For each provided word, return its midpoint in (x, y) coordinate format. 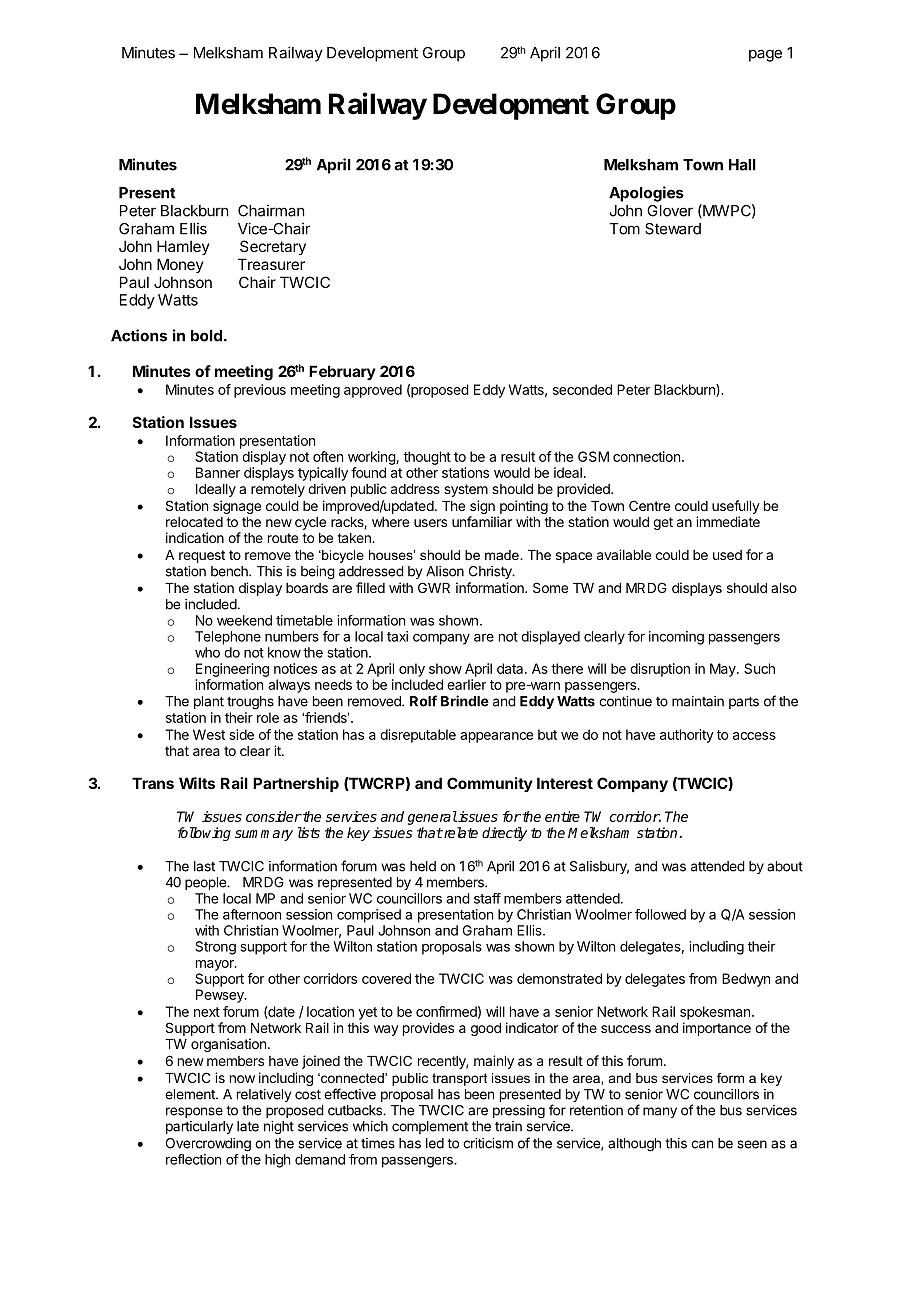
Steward (673, 229)
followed (660, 914)
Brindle (465, 701)
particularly (199, 1127)
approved (373, 391)
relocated (194, 522)
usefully (736, 507)
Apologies (646, 194)
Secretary (273, 247)
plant (209, 702)
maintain (698, 701)
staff (487, 898)
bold (206, 336)
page (765, 55)
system (466, 490)
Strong (215, 948)
